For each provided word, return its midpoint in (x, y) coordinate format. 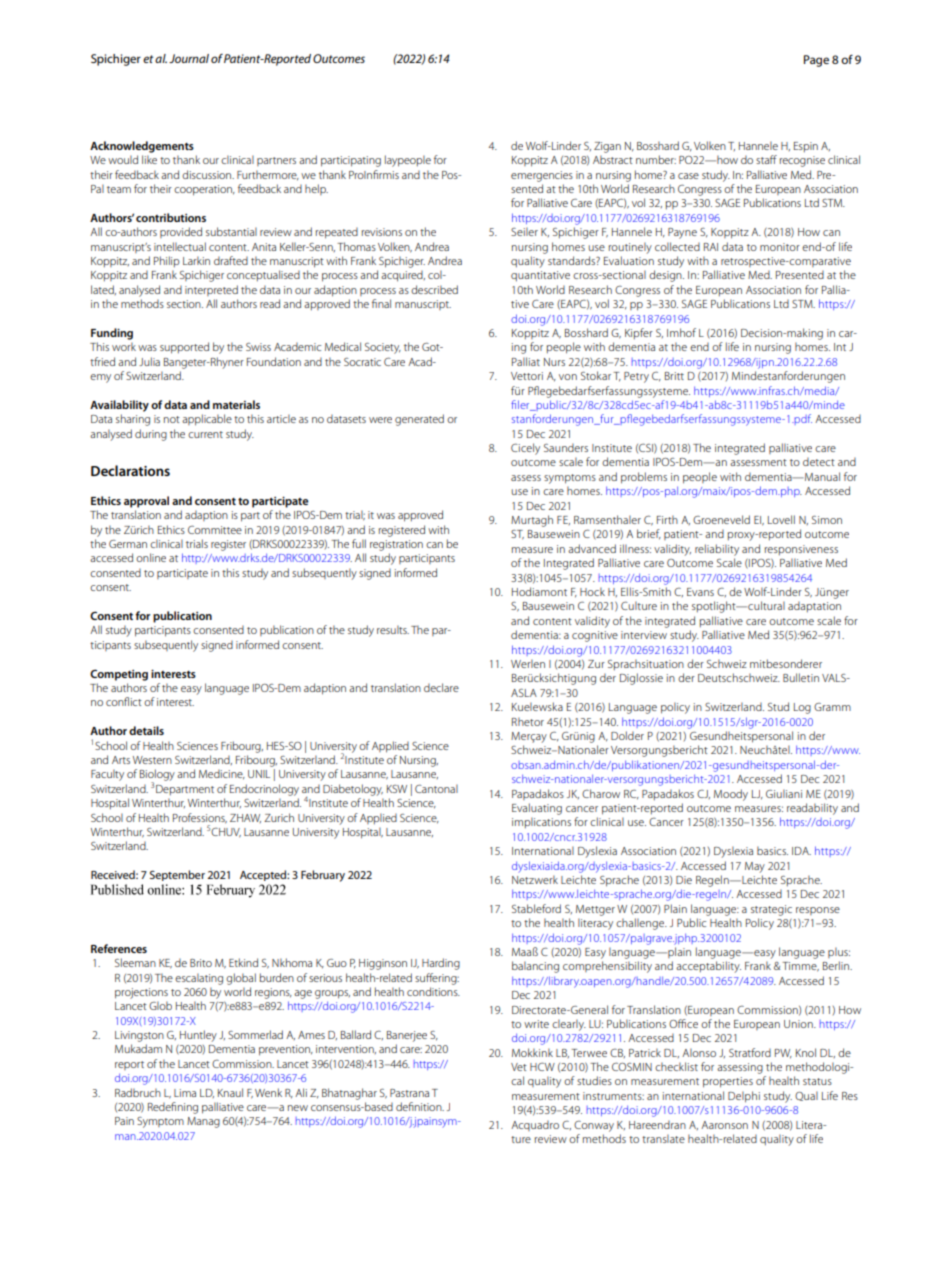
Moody (731, 795)
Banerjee (407, 1036)
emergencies (542, 176)
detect (819, 461)
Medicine (222, 774)
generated (419, 420)
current (205, 434)
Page (816, 61)
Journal (189, 58)
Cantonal (436, 788)
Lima (185, 1093)
